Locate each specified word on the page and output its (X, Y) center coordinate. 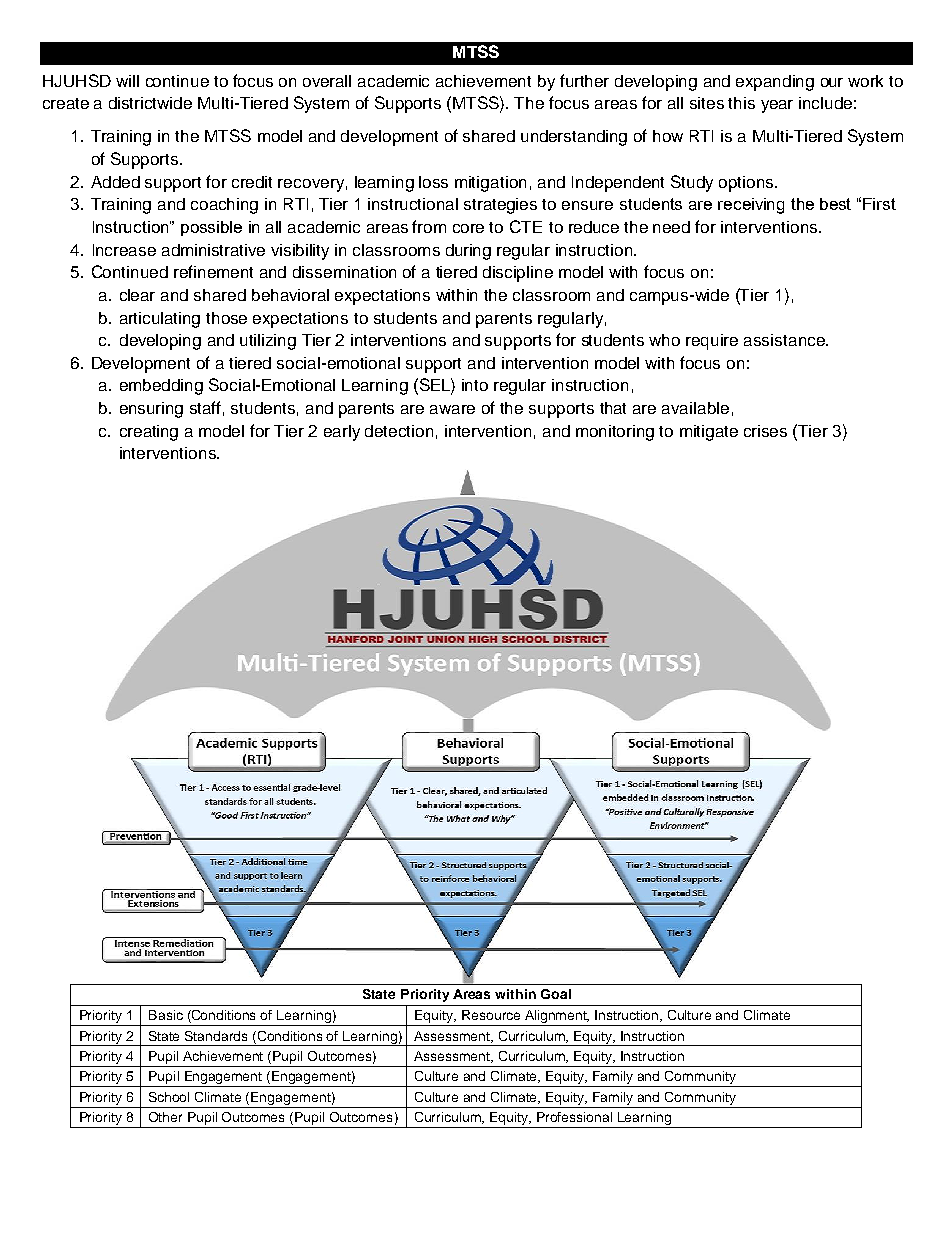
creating (149, 433)
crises (765, 431)
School (169, 1097)
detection (399, 431)
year (777, 106)
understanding (574, 138)
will (127, 81)
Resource (491, 1015)
